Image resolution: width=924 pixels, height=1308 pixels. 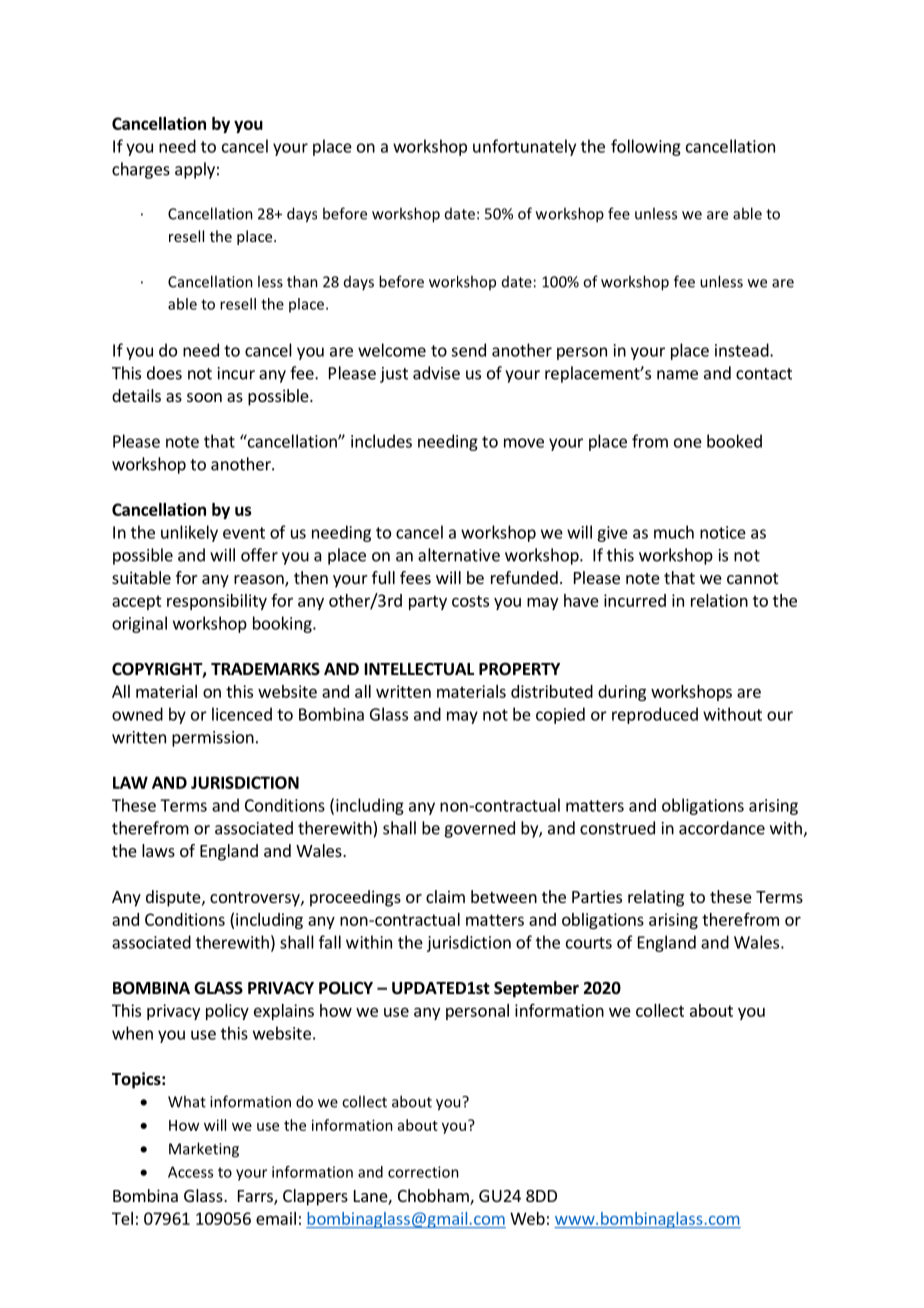 What do you see at coordinates (722, 828) in the image?
I see `accordance` at bounding box center [722, 828].
